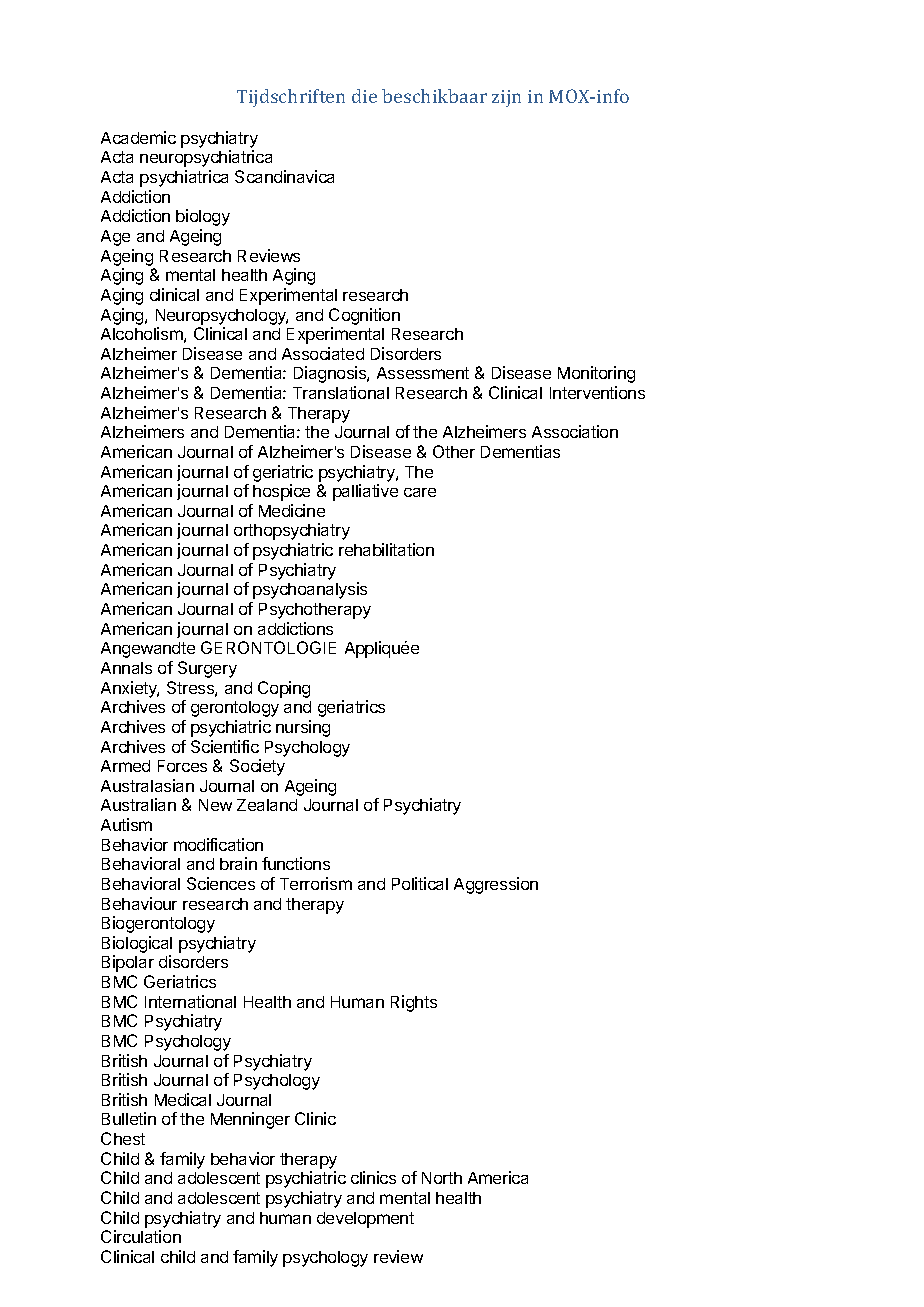  Describe the element at coordinates (496, 885) in the page. I see `Aggression` at that location.
